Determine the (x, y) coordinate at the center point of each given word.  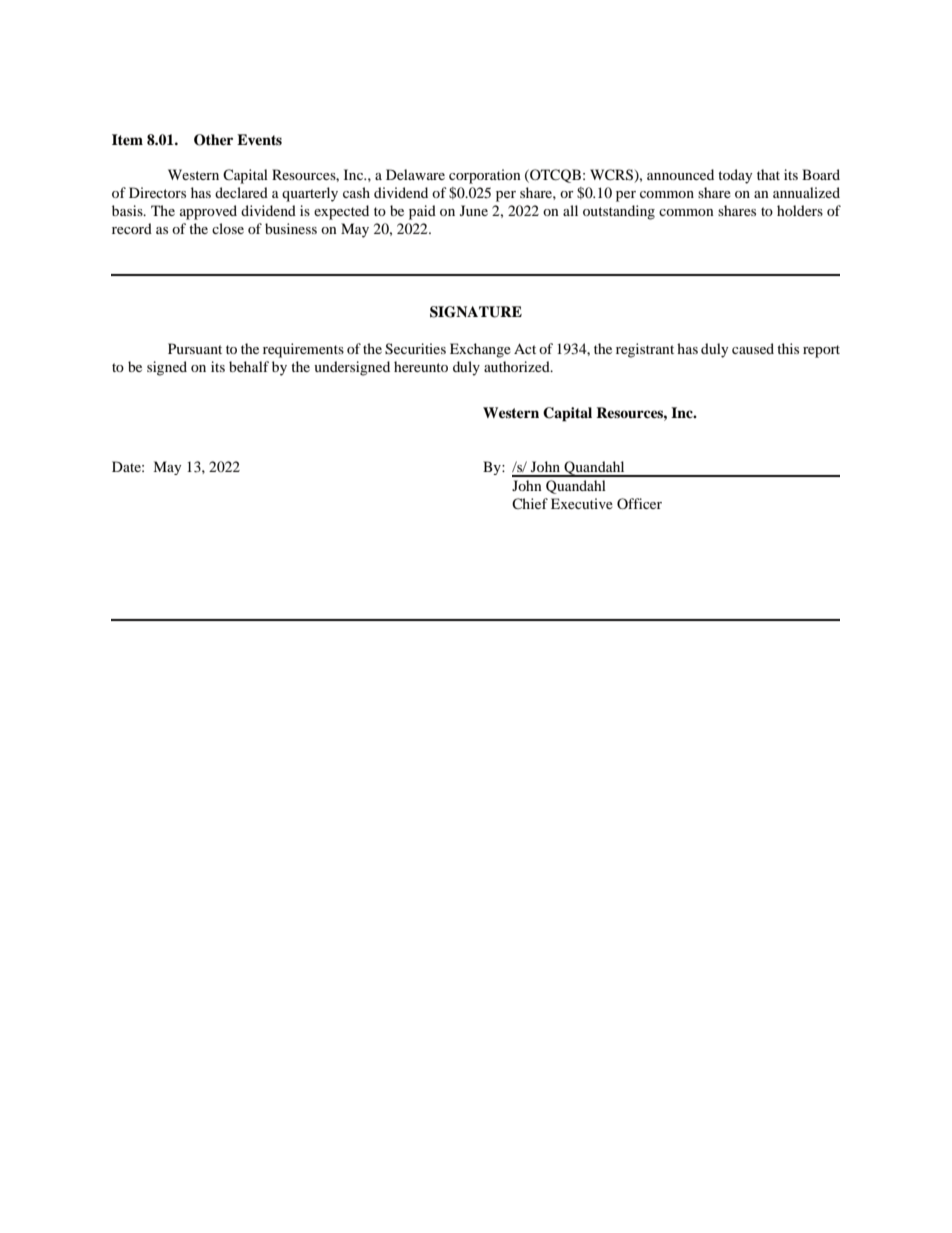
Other (213, 140)
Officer (639, 503)
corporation (485, 176)
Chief (530, 504)
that (768, 174)
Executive (582, 503)
